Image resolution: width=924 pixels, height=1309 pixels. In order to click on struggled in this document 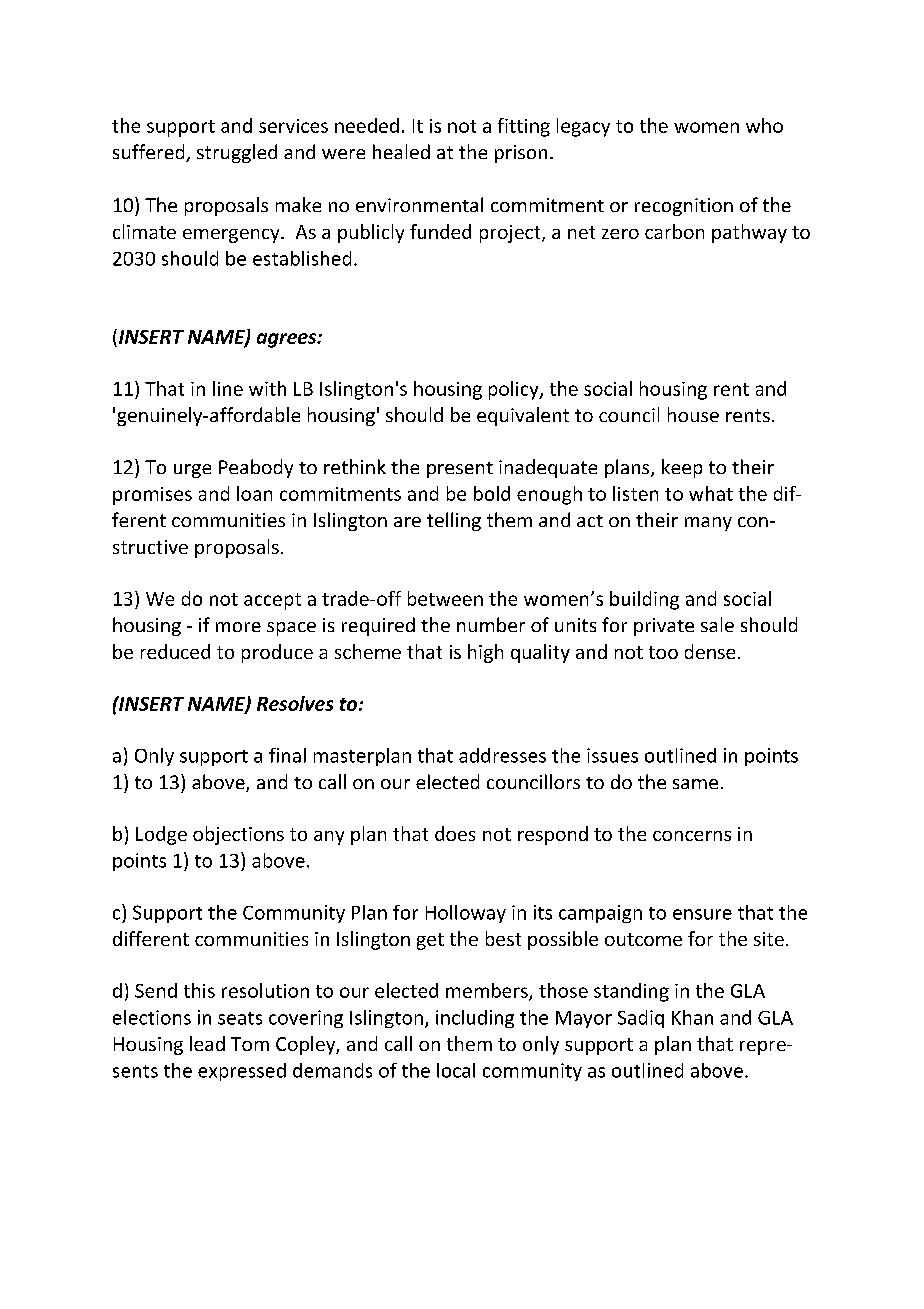, I will do `click(237, 153)`.
